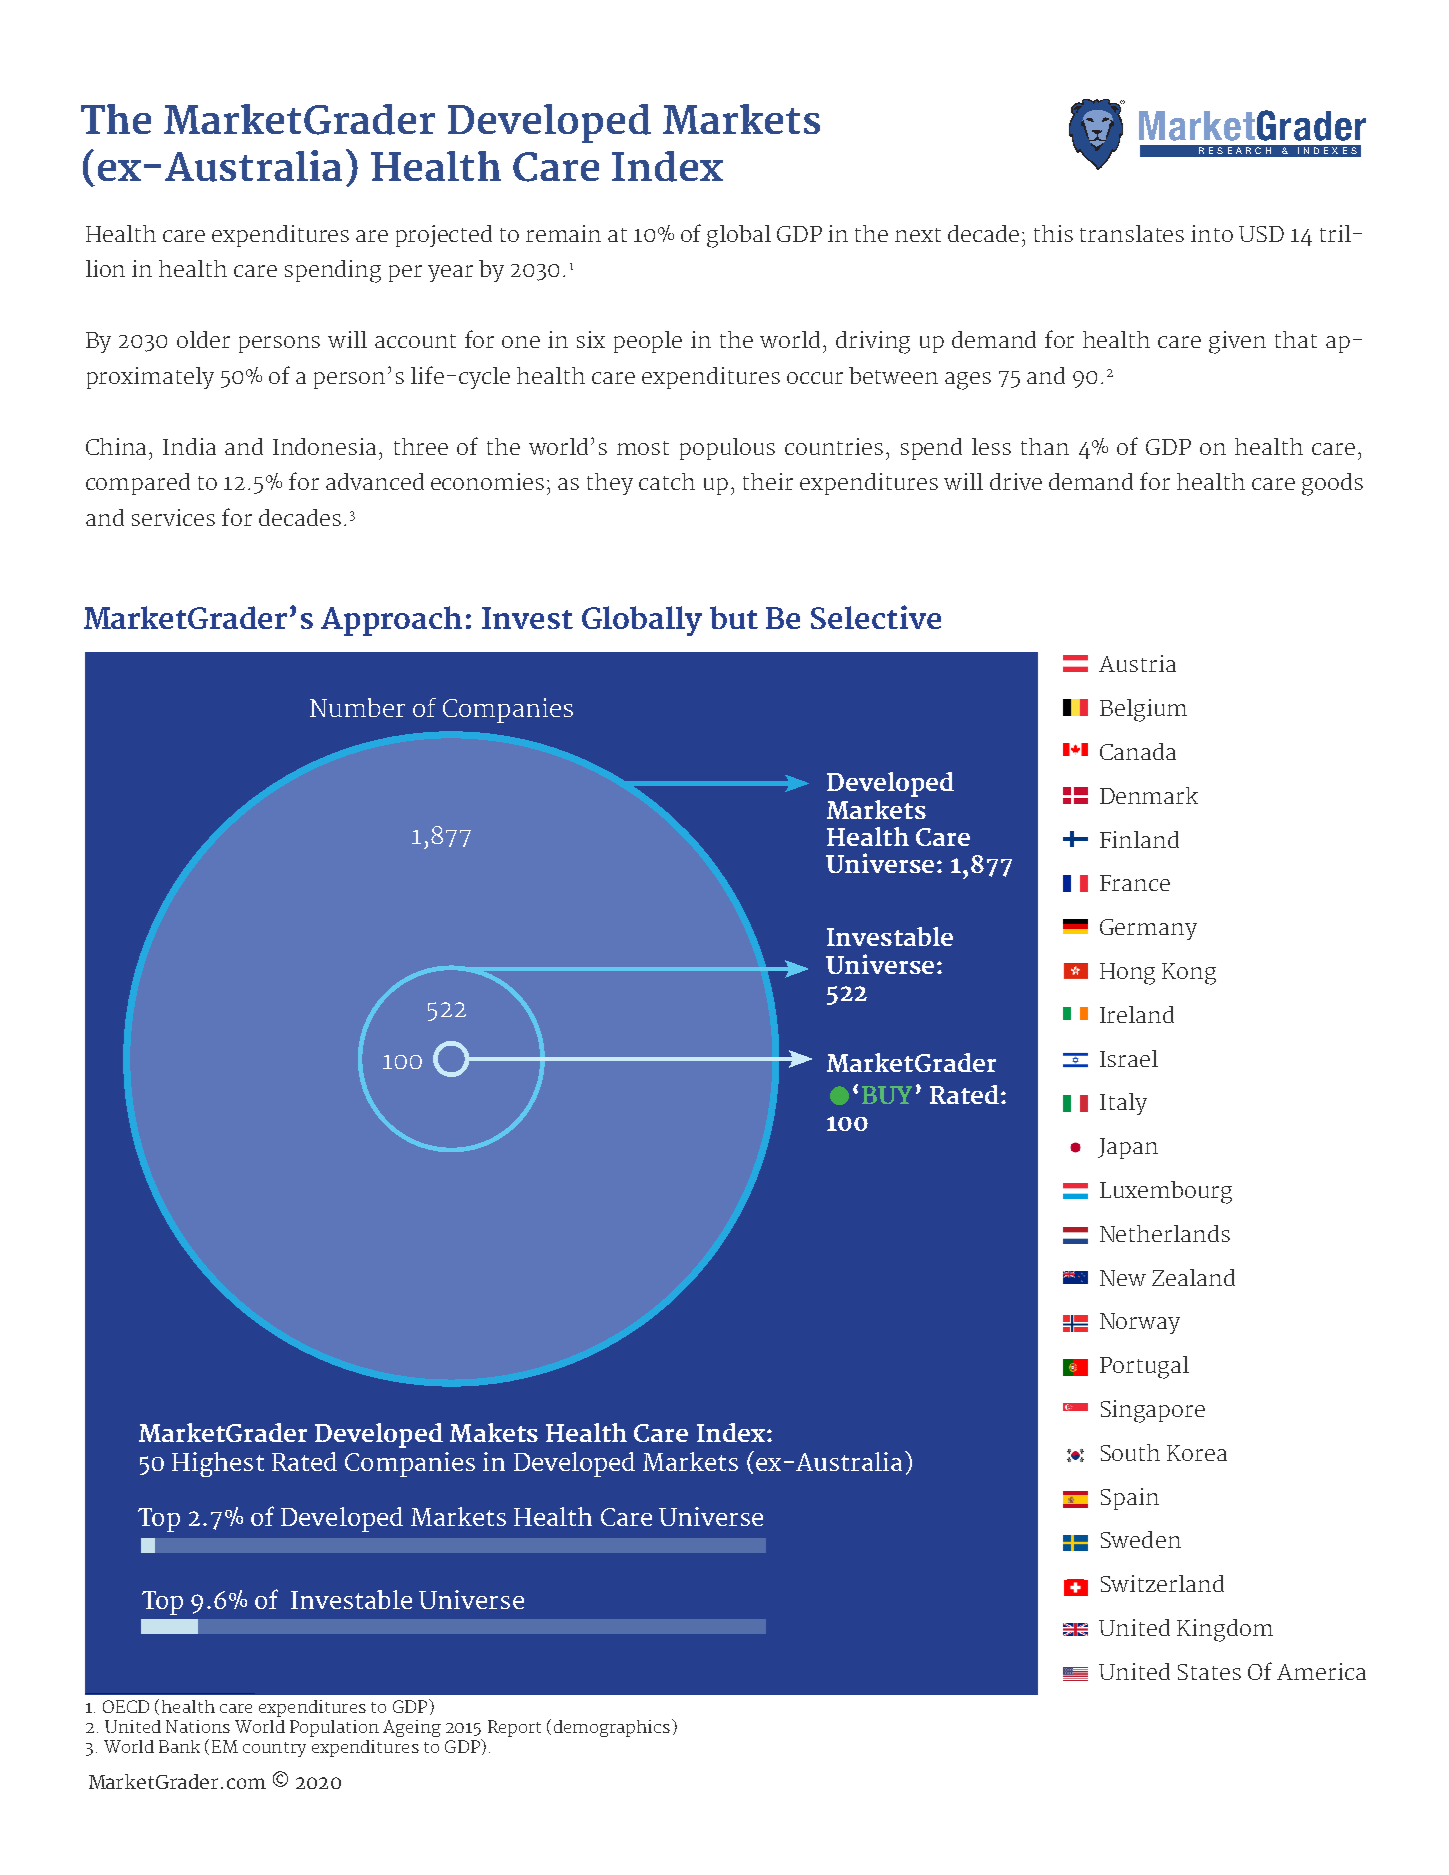 Image resolution: width=1449 pixels, height=1875 pixels. I want to click on people, so click(648, 342).
